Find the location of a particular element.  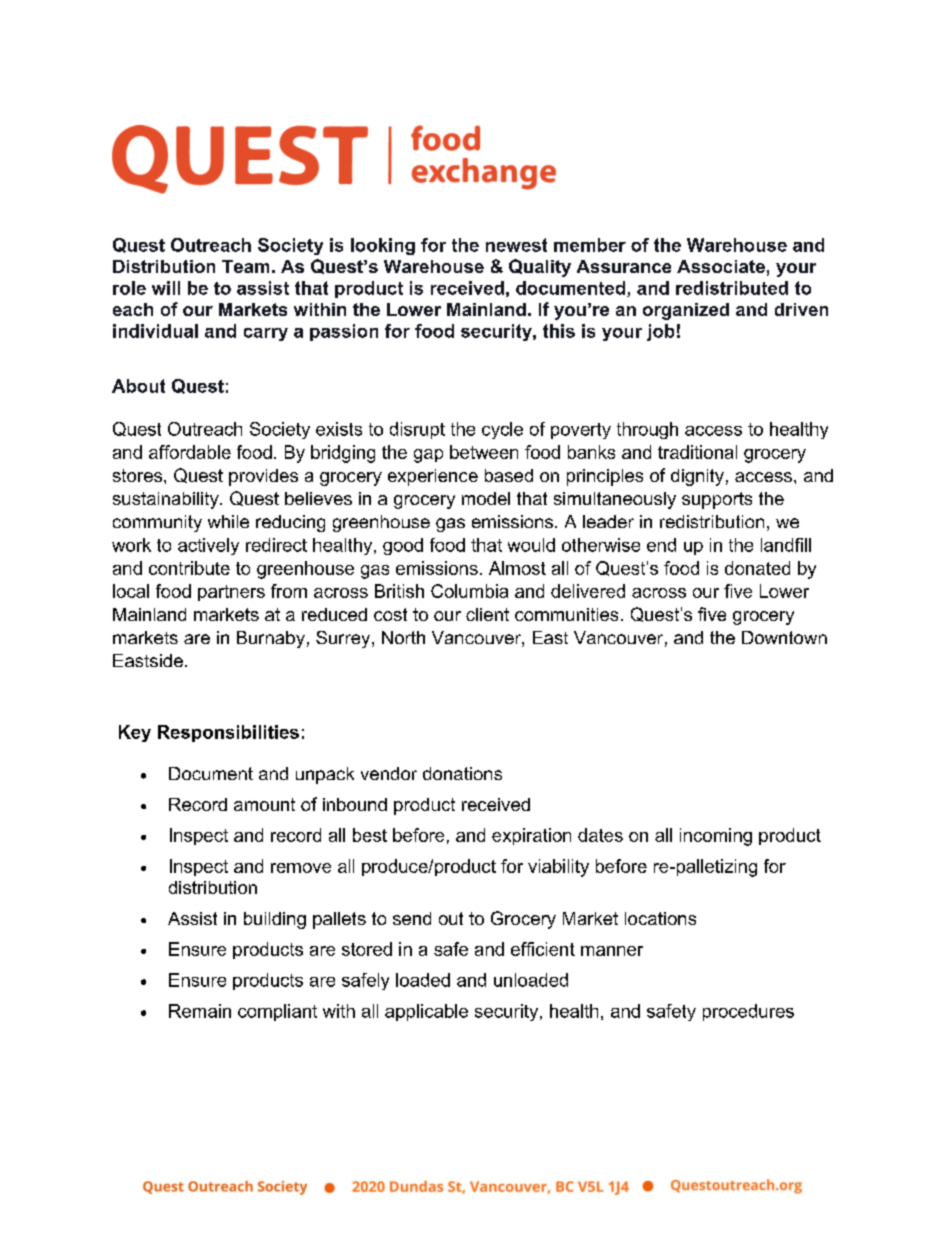

Team is located at coordinates (245, 266).
